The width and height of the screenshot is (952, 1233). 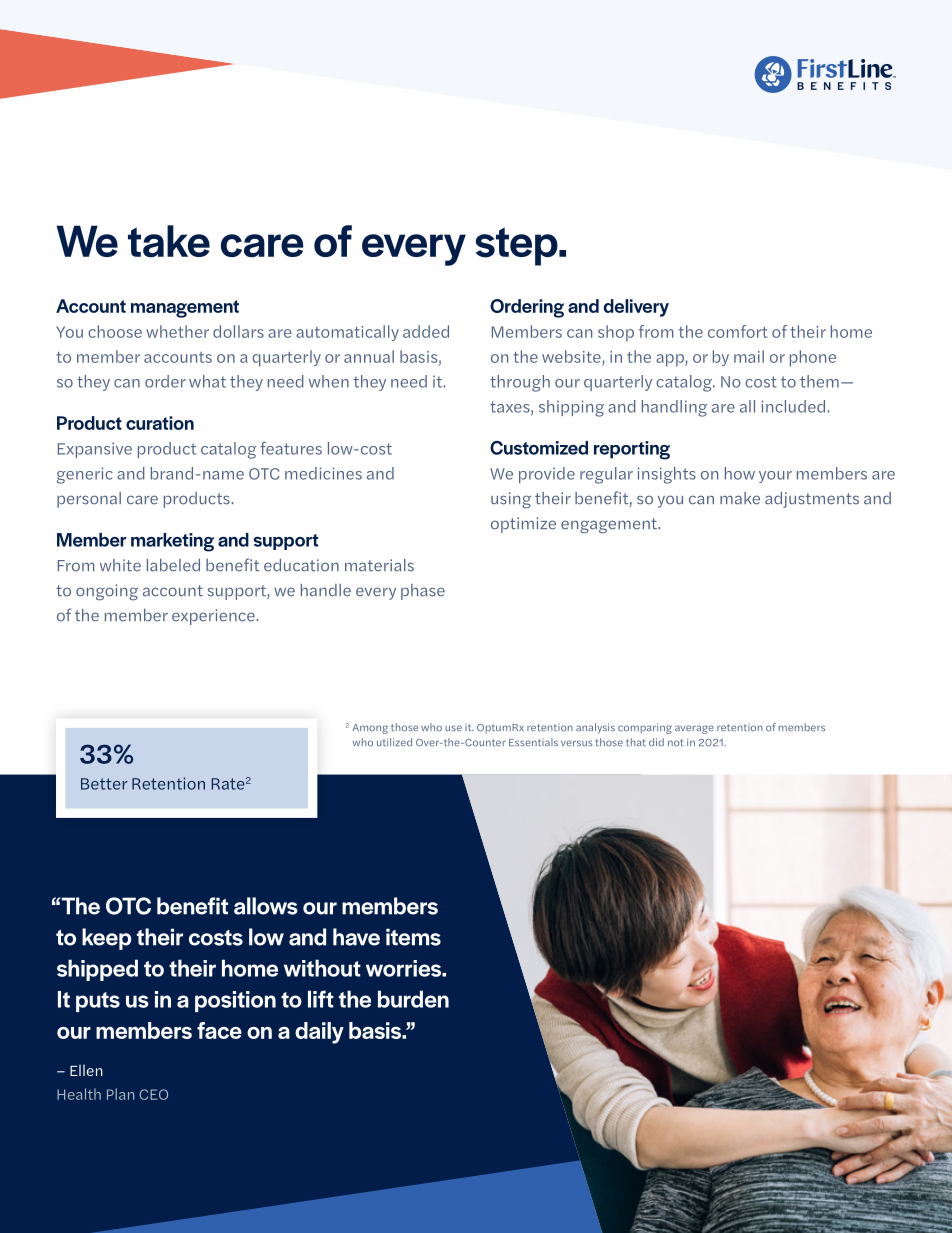 I want to click on optimize, so click(x=523, y=525).
